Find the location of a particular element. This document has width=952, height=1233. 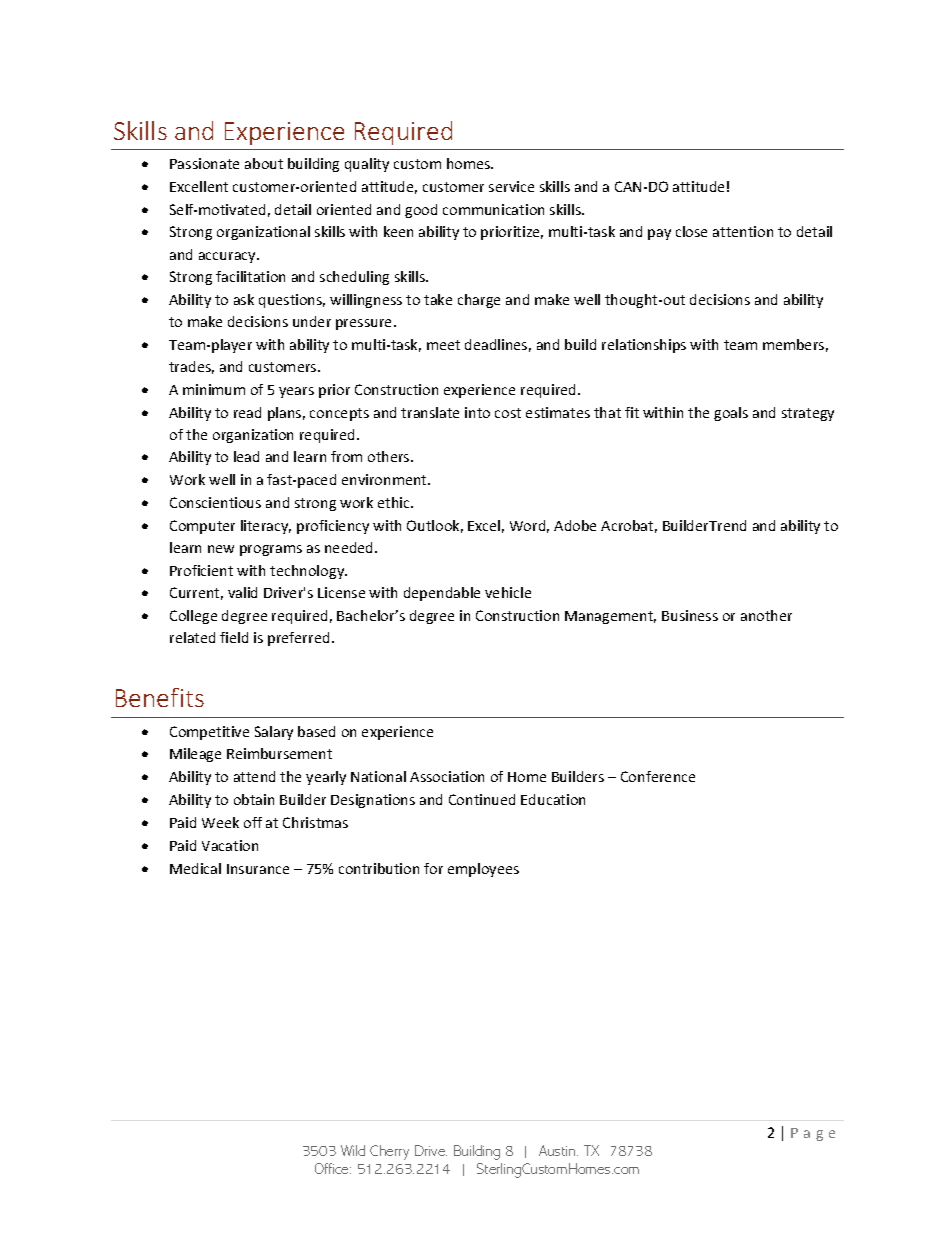

attention is located at coordinates (743, 231).
